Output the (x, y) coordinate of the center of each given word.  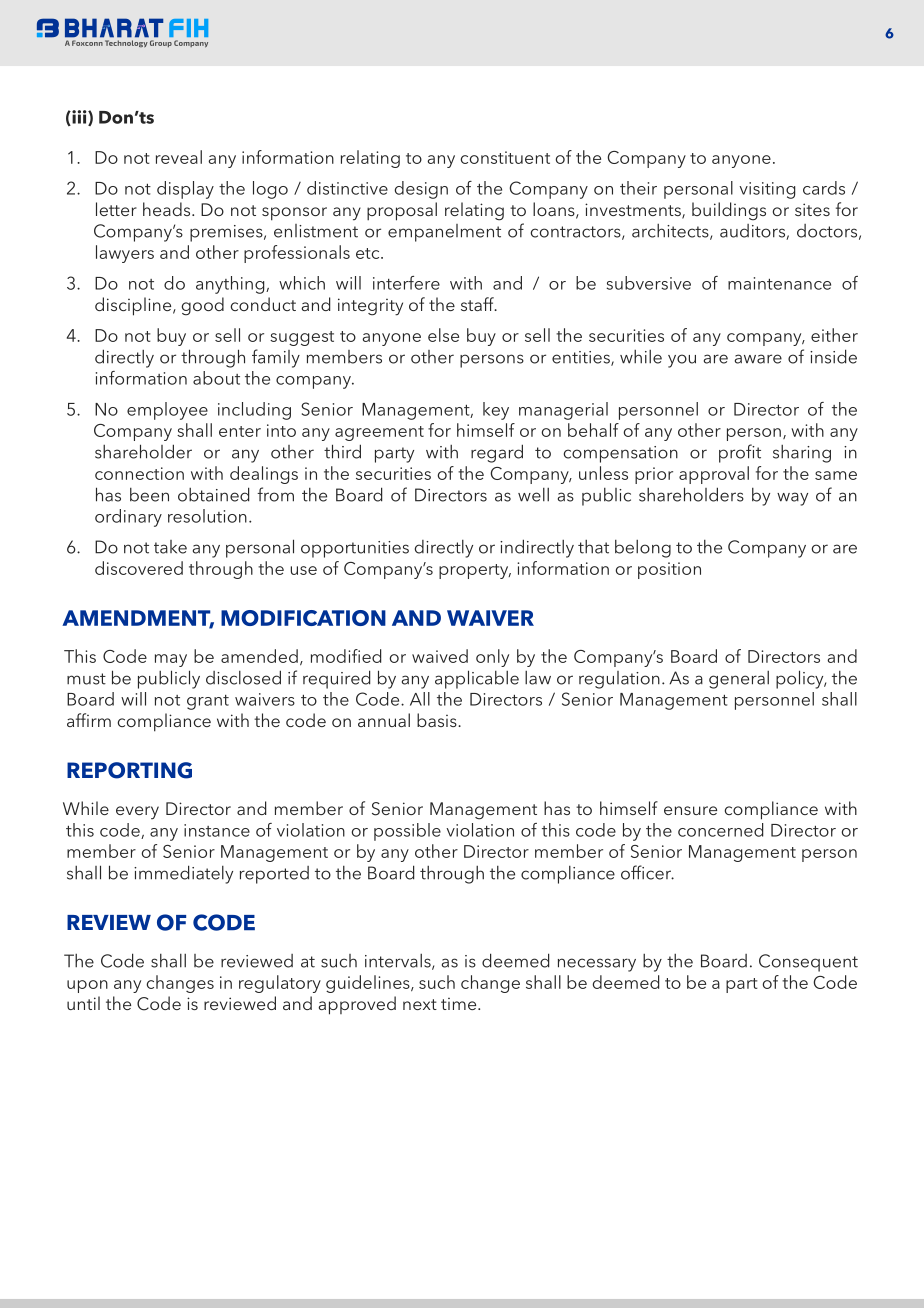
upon (87, 986)
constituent (505, 157)
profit (740, 453)
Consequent (808, 963)
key (496, 411)
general (739, 680)
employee (167, 411)
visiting (767, 190)
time (460, 1004)
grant (208, 702)
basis (438, 720)
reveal (179, 157)
